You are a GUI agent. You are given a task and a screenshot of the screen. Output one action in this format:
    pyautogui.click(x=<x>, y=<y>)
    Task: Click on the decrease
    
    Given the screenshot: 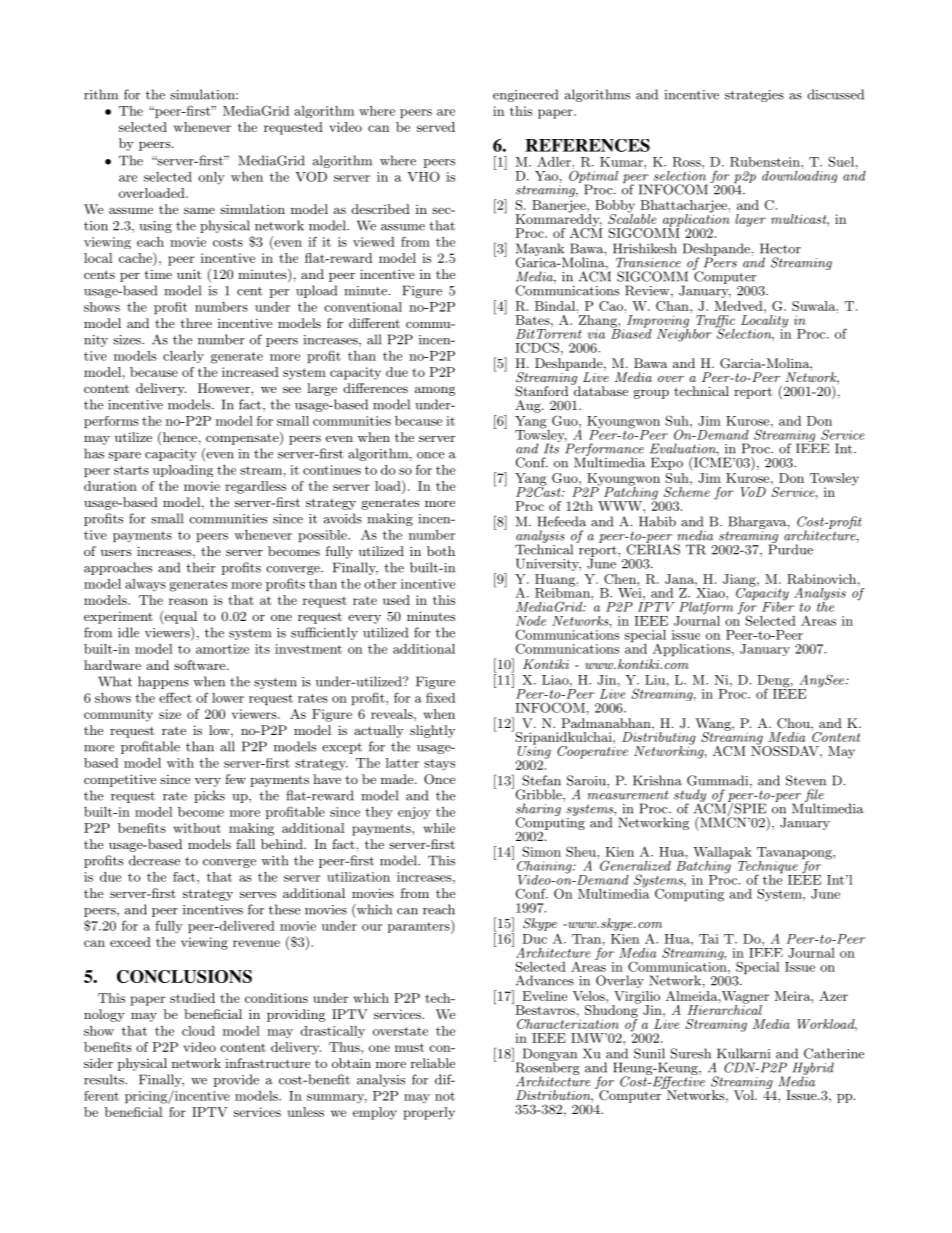 What is the action you would take?
    pyautogui.click(x=154, y=860)
